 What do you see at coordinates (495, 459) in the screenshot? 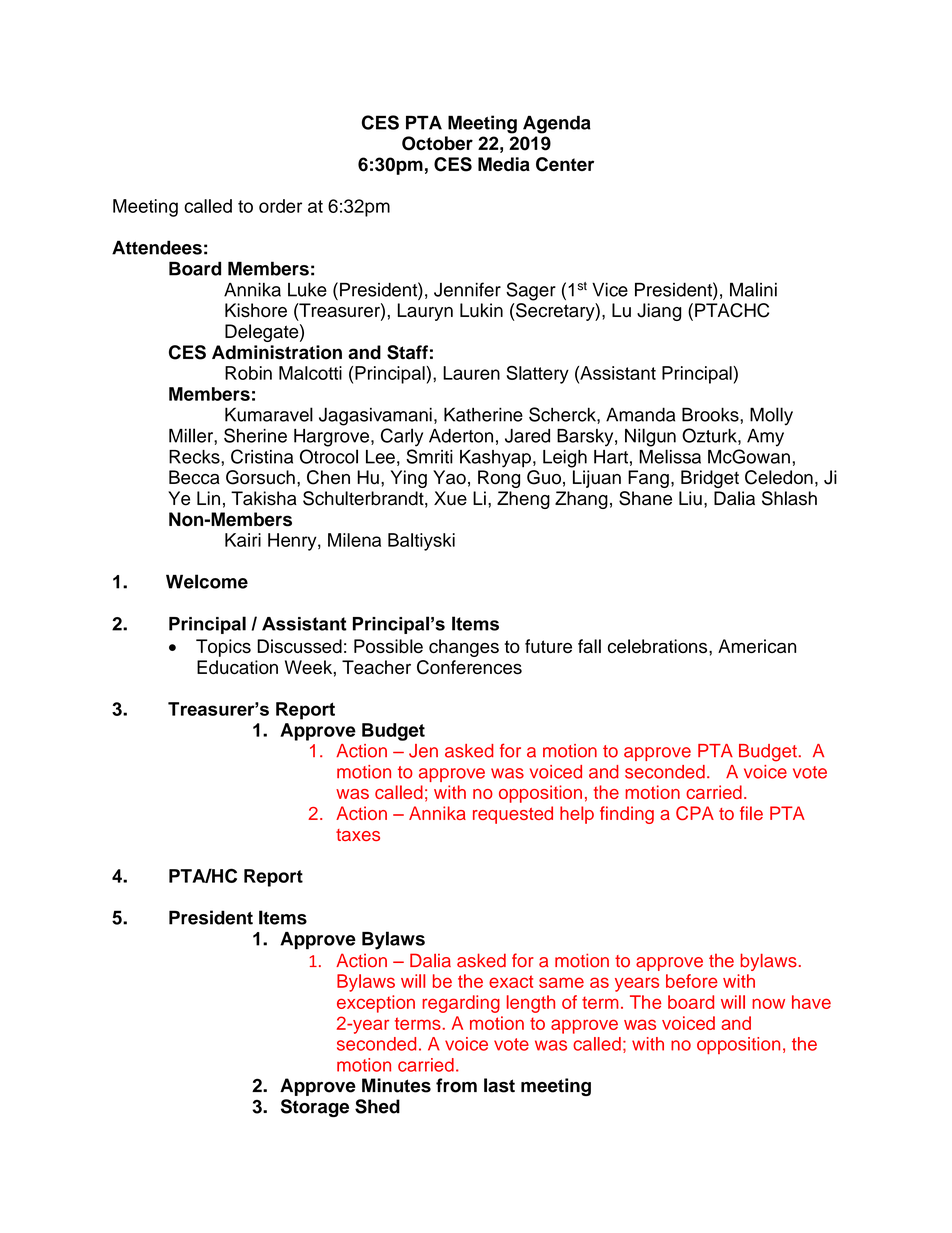
I see `Kashyap` at bounding box center [495, 459].
